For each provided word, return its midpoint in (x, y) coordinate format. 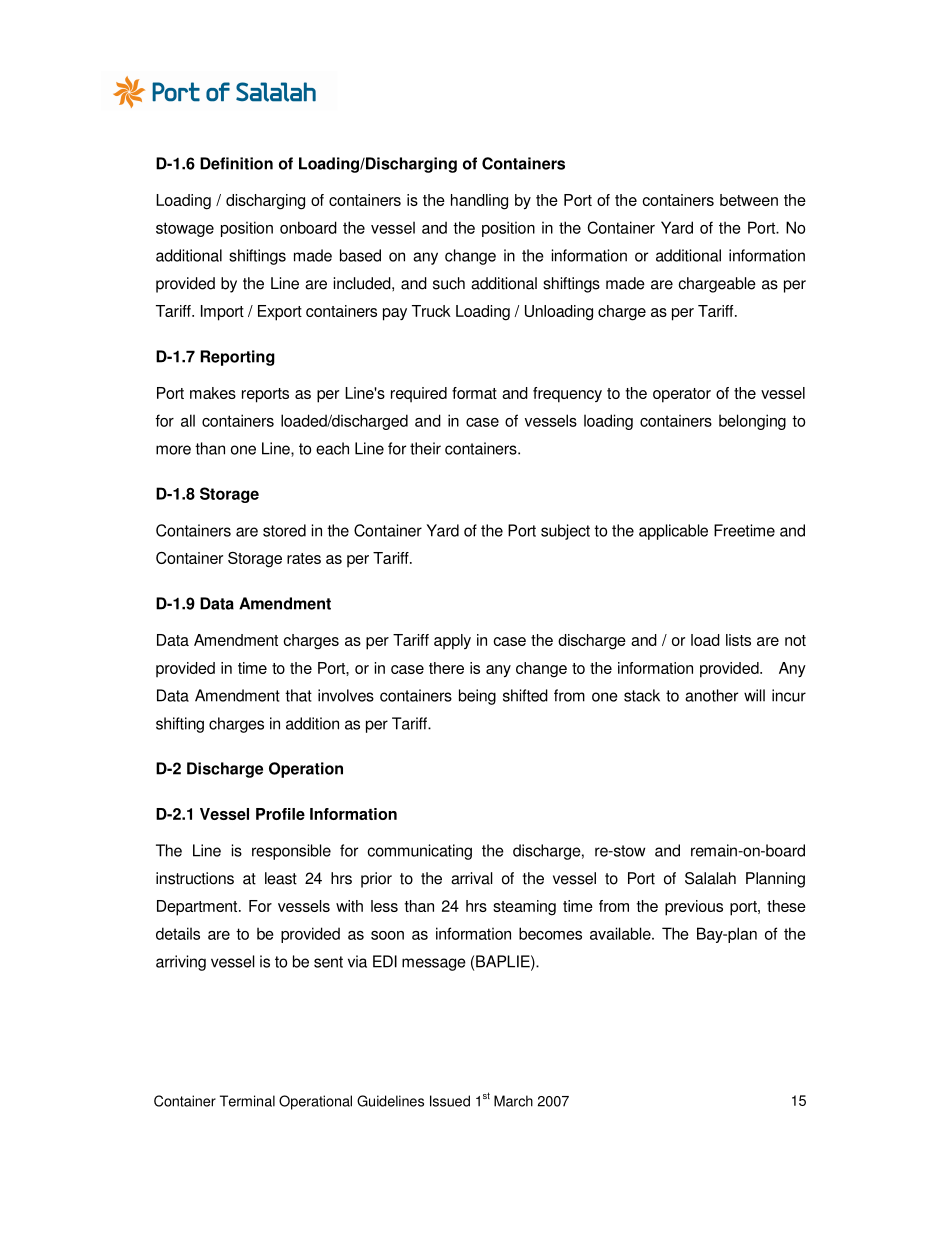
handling (479, 202)
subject (565, 532)
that (298, 695)
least (281, 878)
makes (213, 393)
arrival (472, 878)
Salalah (710, 878)
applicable (673, 532)
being (477, 697)
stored (284, 530)
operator (682, 395)
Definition (236, 163)
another (711, 695)
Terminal (247, 1101)
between (749, 200)
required (419, 394)
